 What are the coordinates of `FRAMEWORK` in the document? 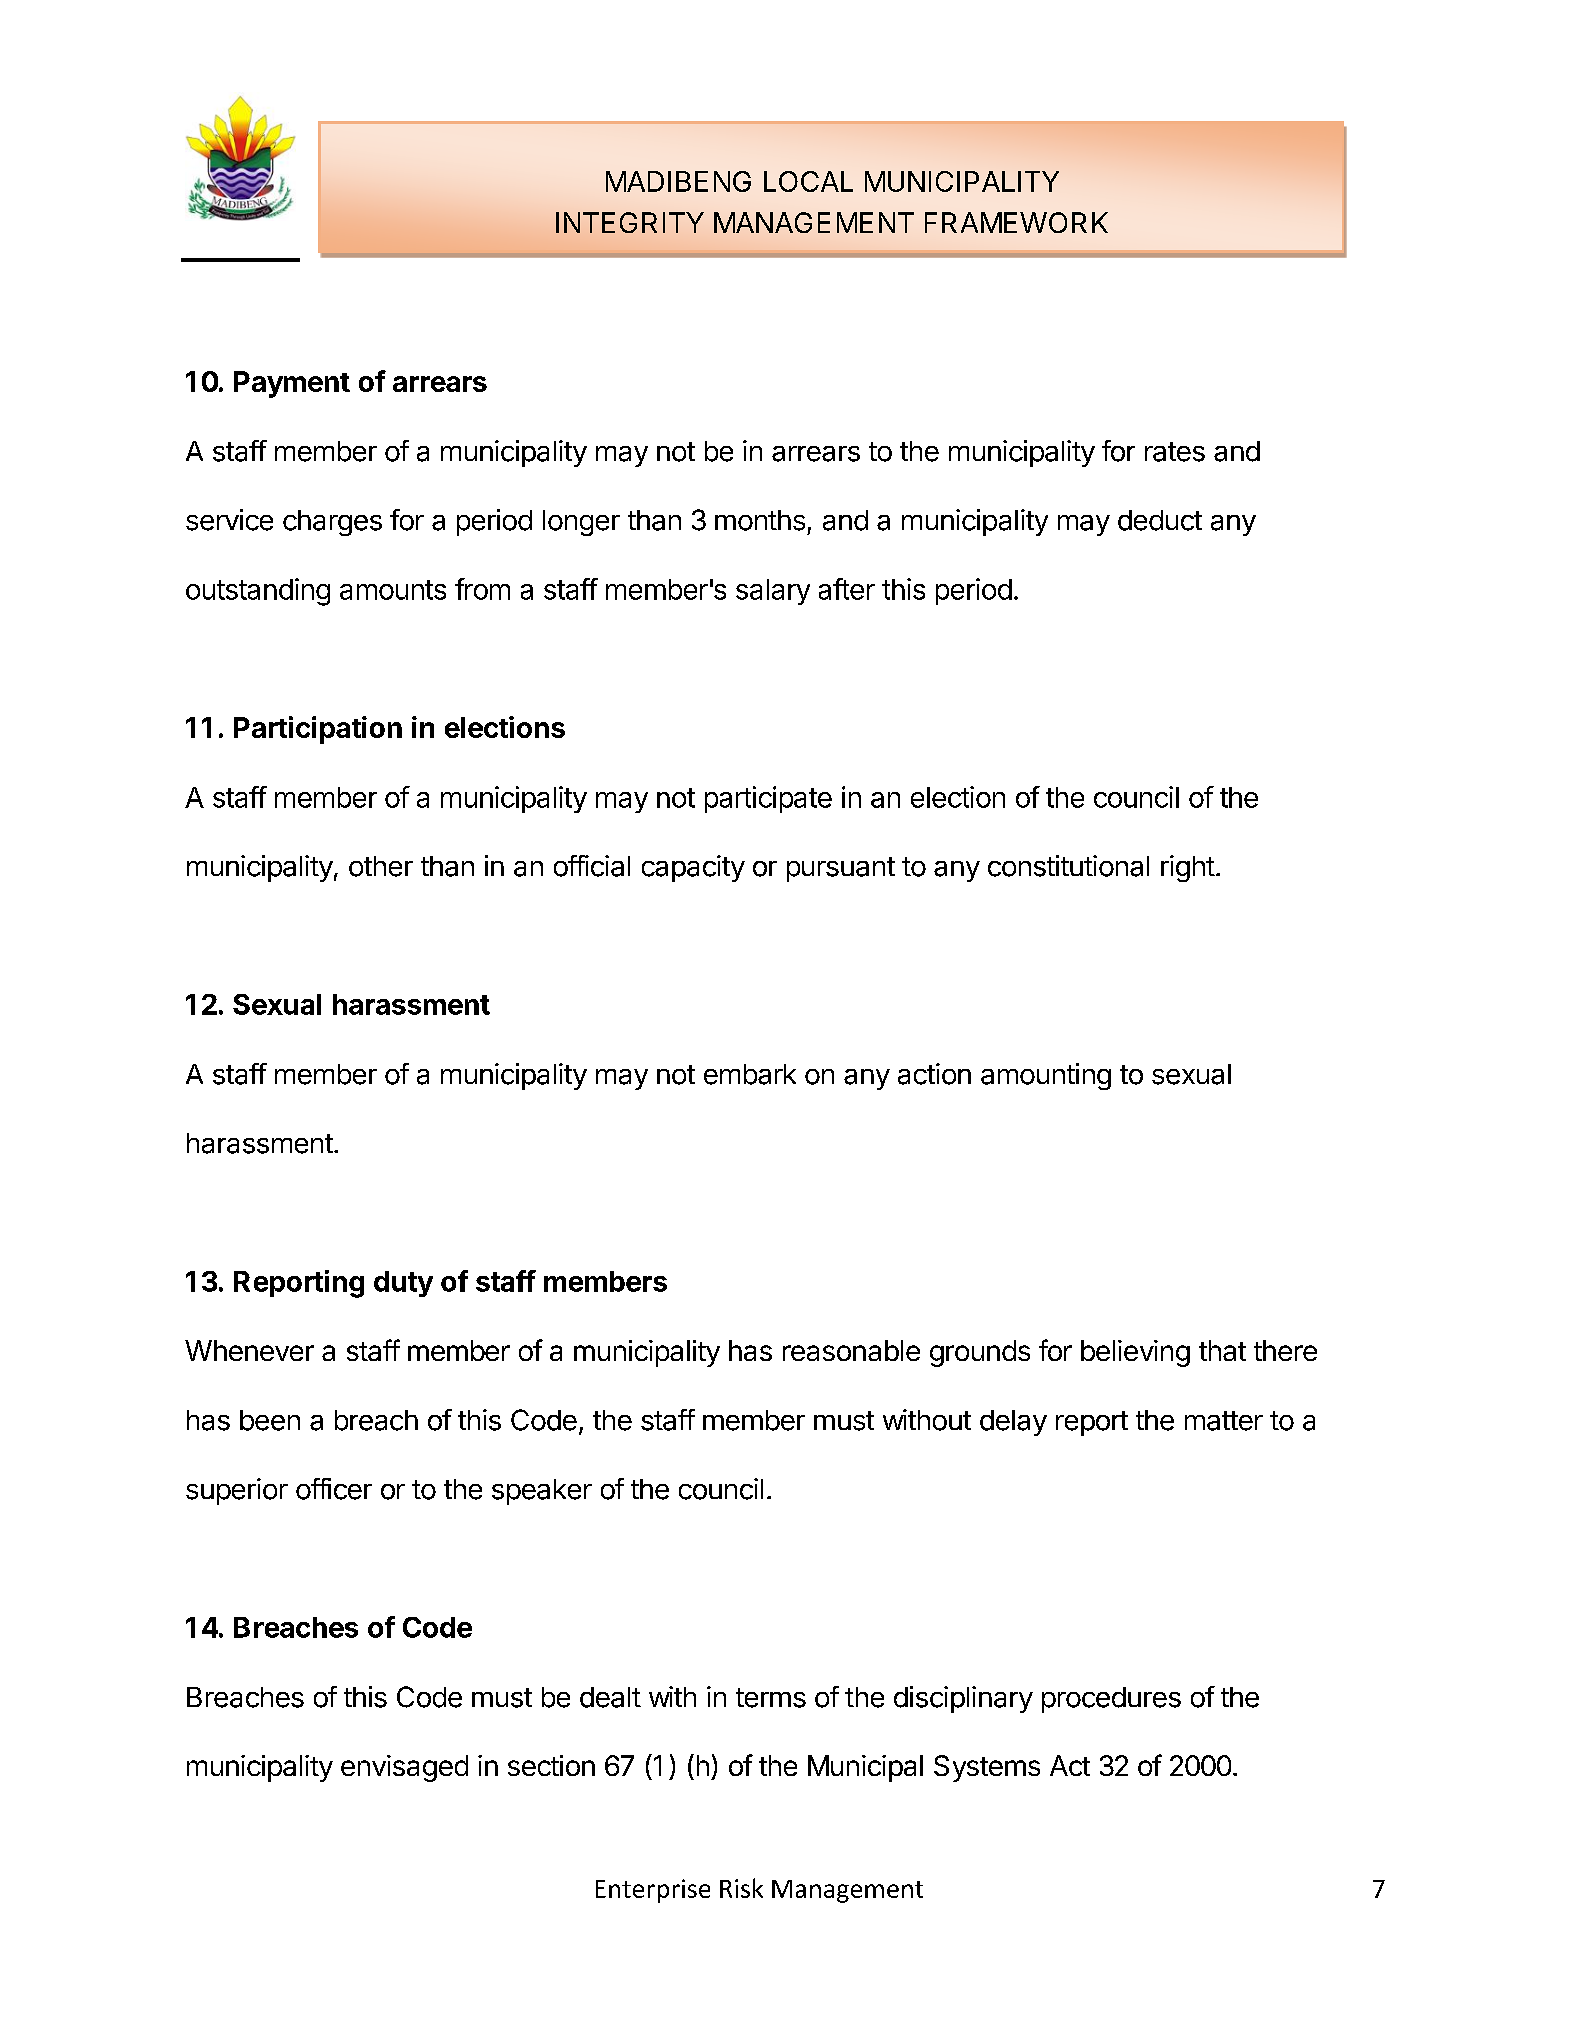 It's located at (1016, 222).
